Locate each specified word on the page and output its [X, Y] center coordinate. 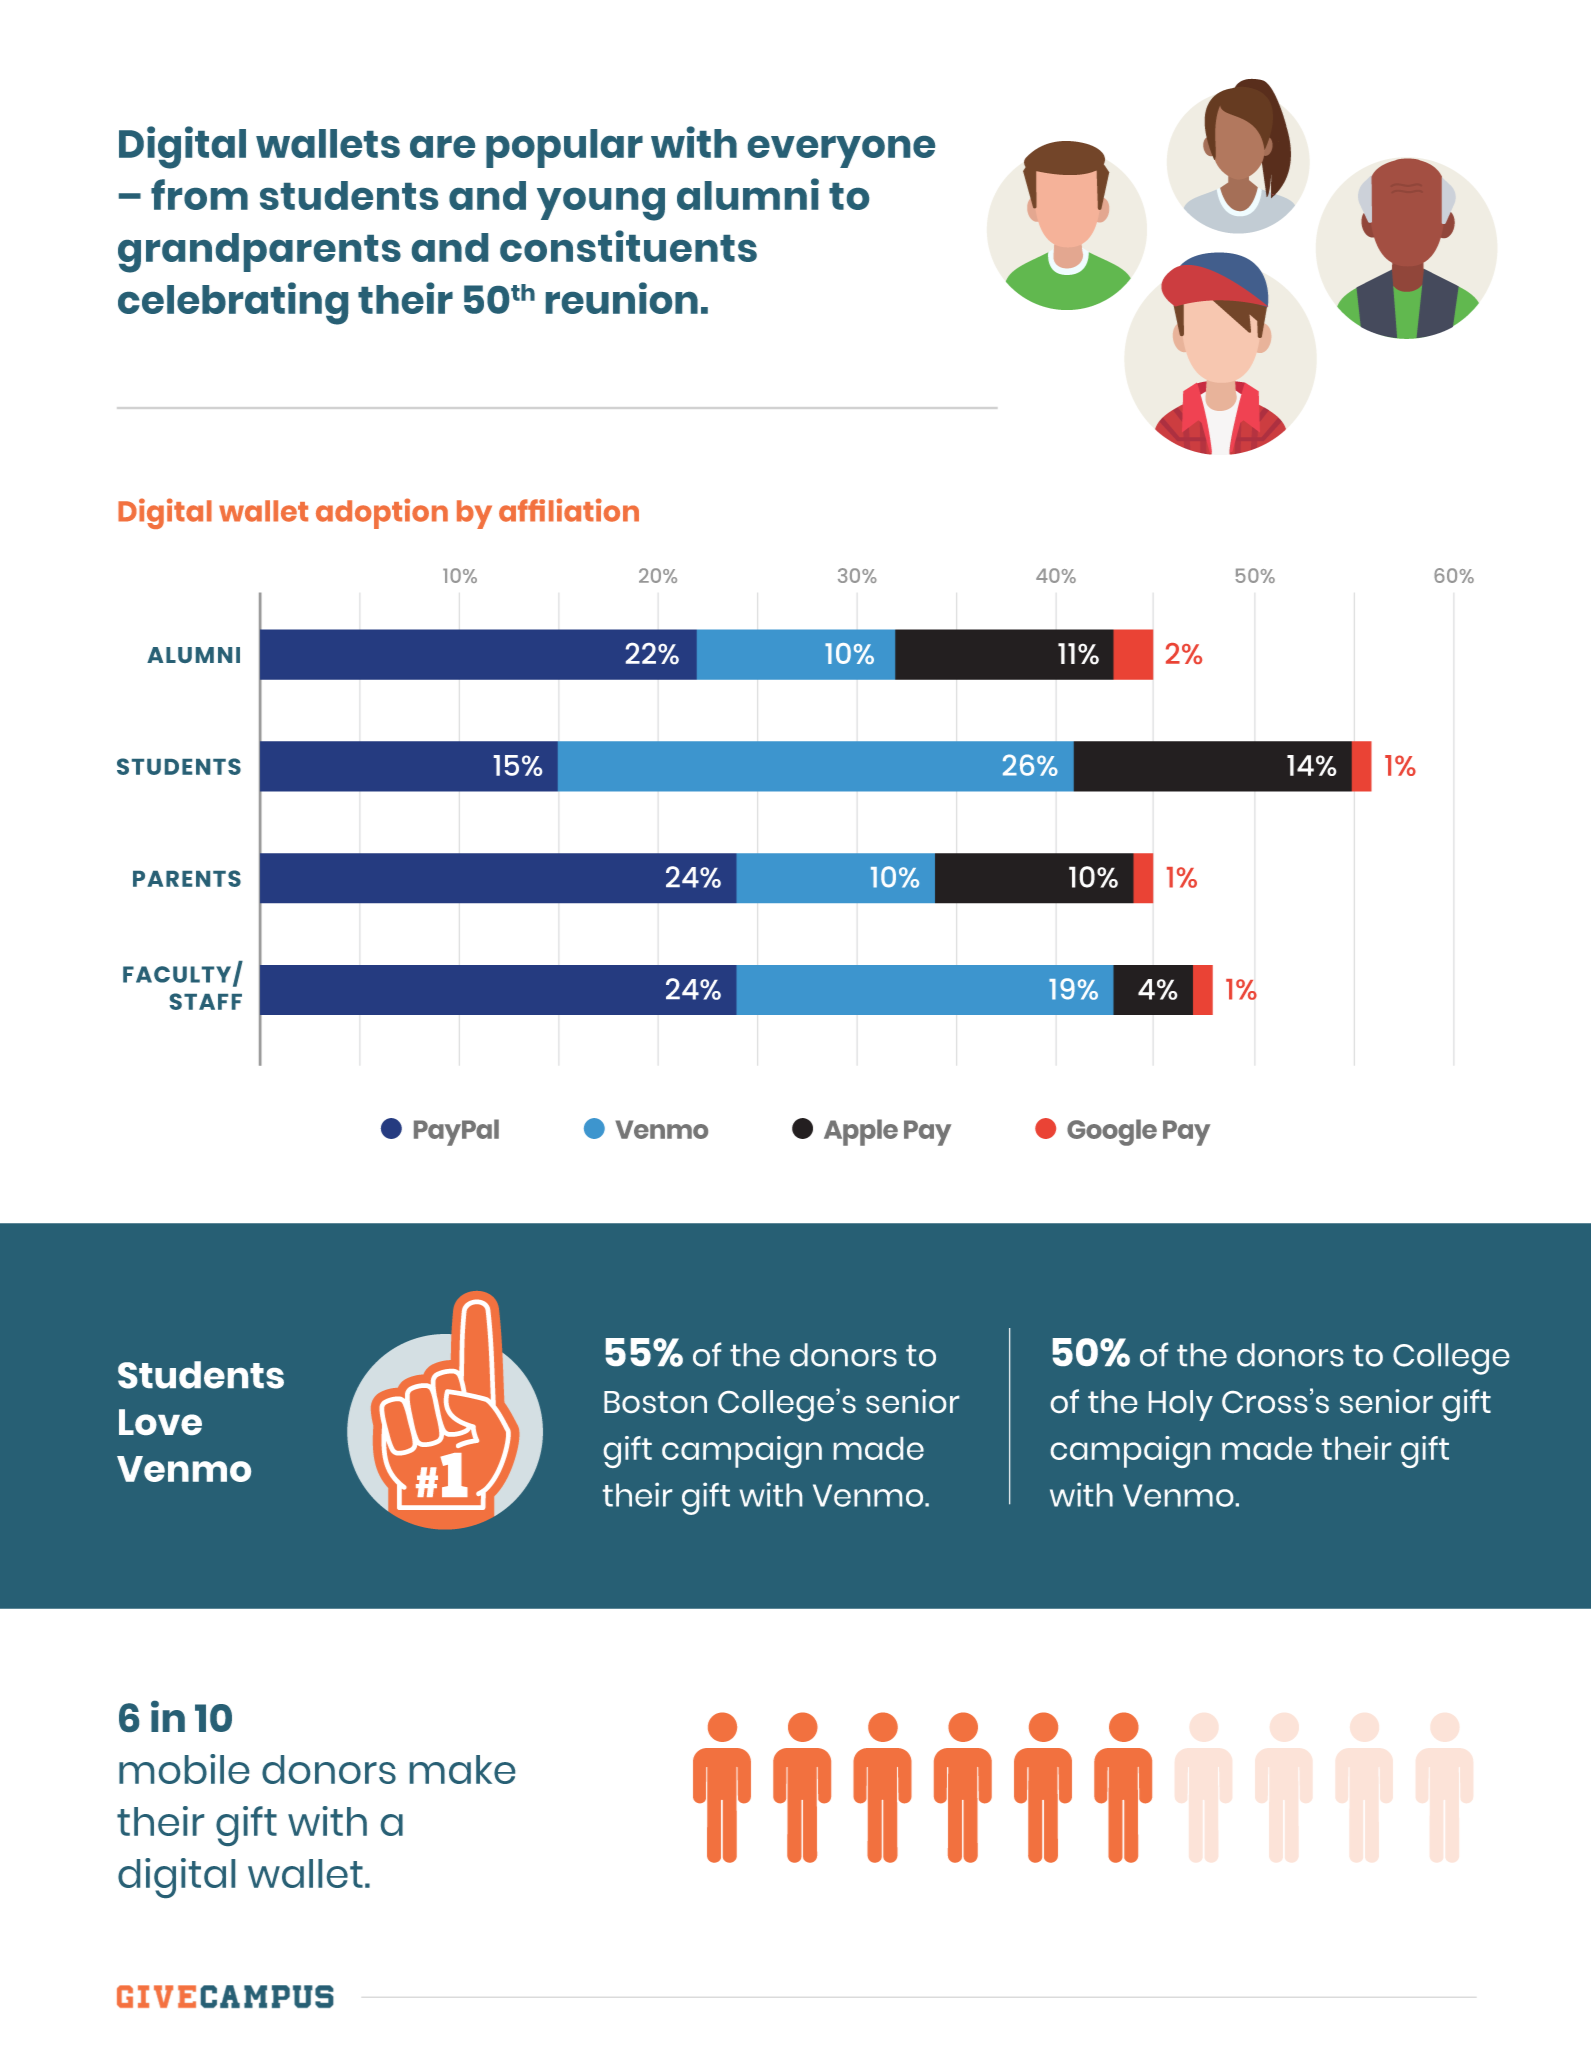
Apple [861, 1132]
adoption [382, 513]
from [199, 194]
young [601, 204]
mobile [184, 1769]
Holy [1181, 1405]
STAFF [206, 1001]
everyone [841, 152]
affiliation [569, 510]
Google [1112, 1132]
